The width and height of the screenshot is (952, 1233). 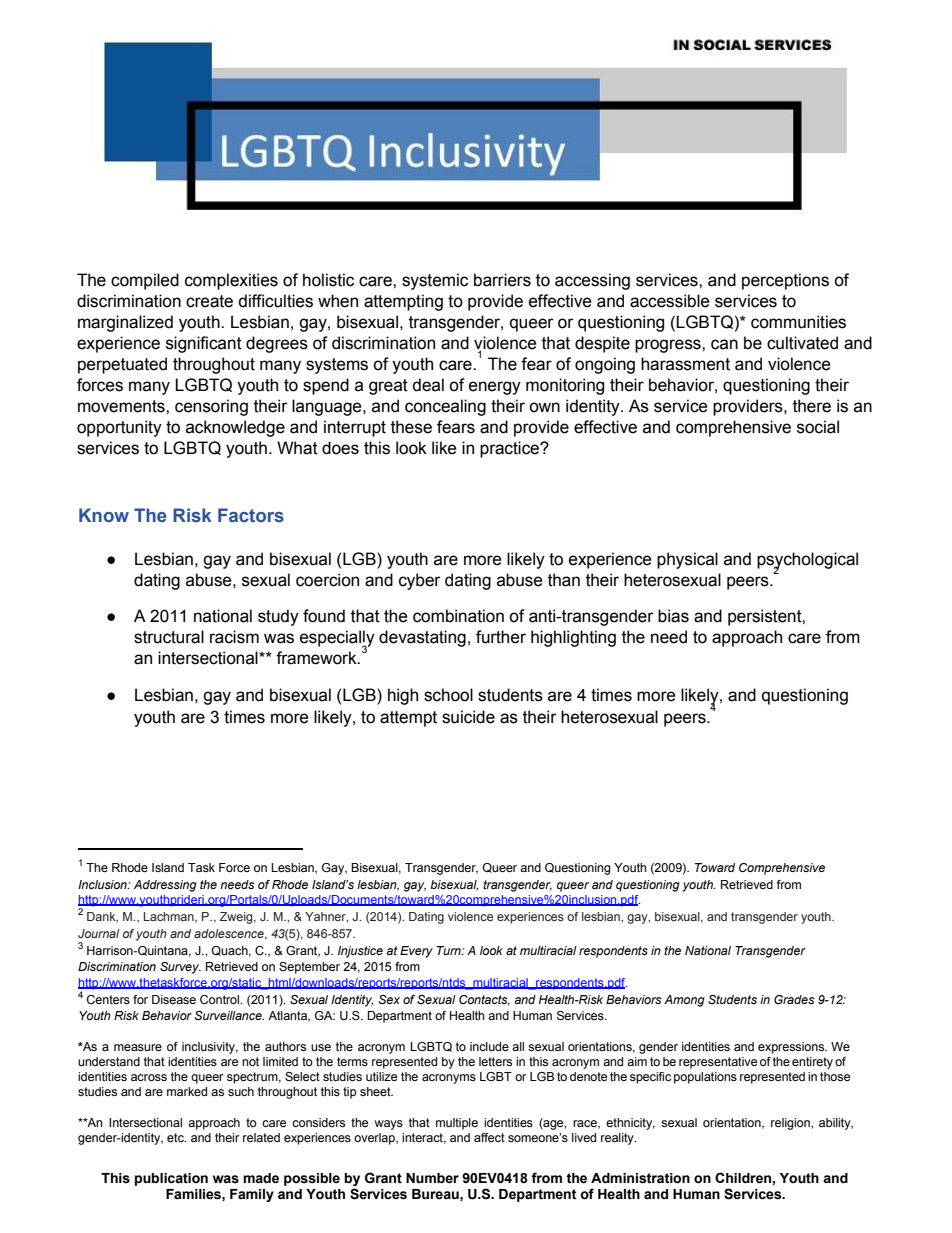 What do you see at coordinates (209, 301) in the screenshot?
I see `create` at bounding box center [209, 301].
